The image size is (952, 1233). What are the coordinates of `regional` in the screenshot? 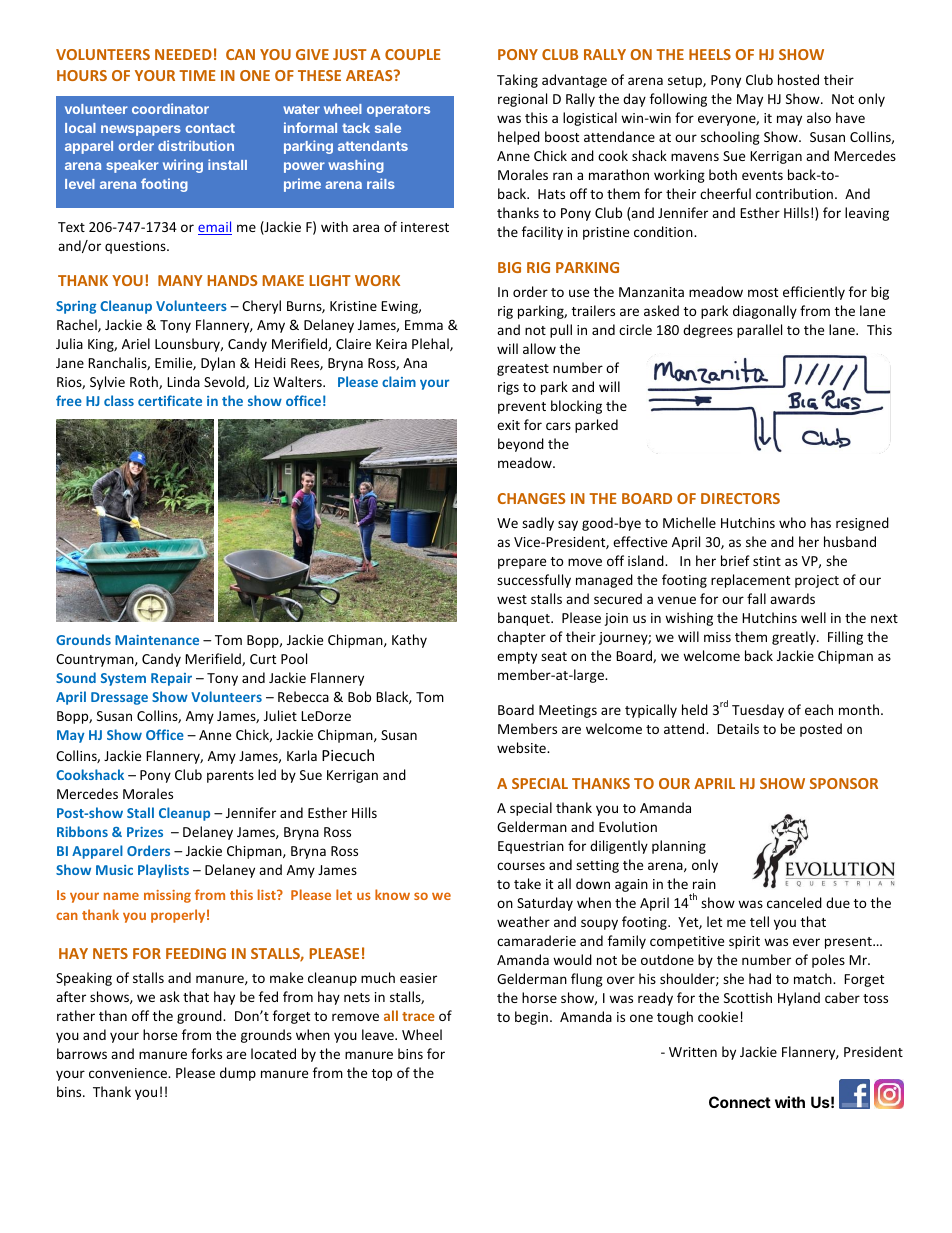 It's located at (522, 100).
